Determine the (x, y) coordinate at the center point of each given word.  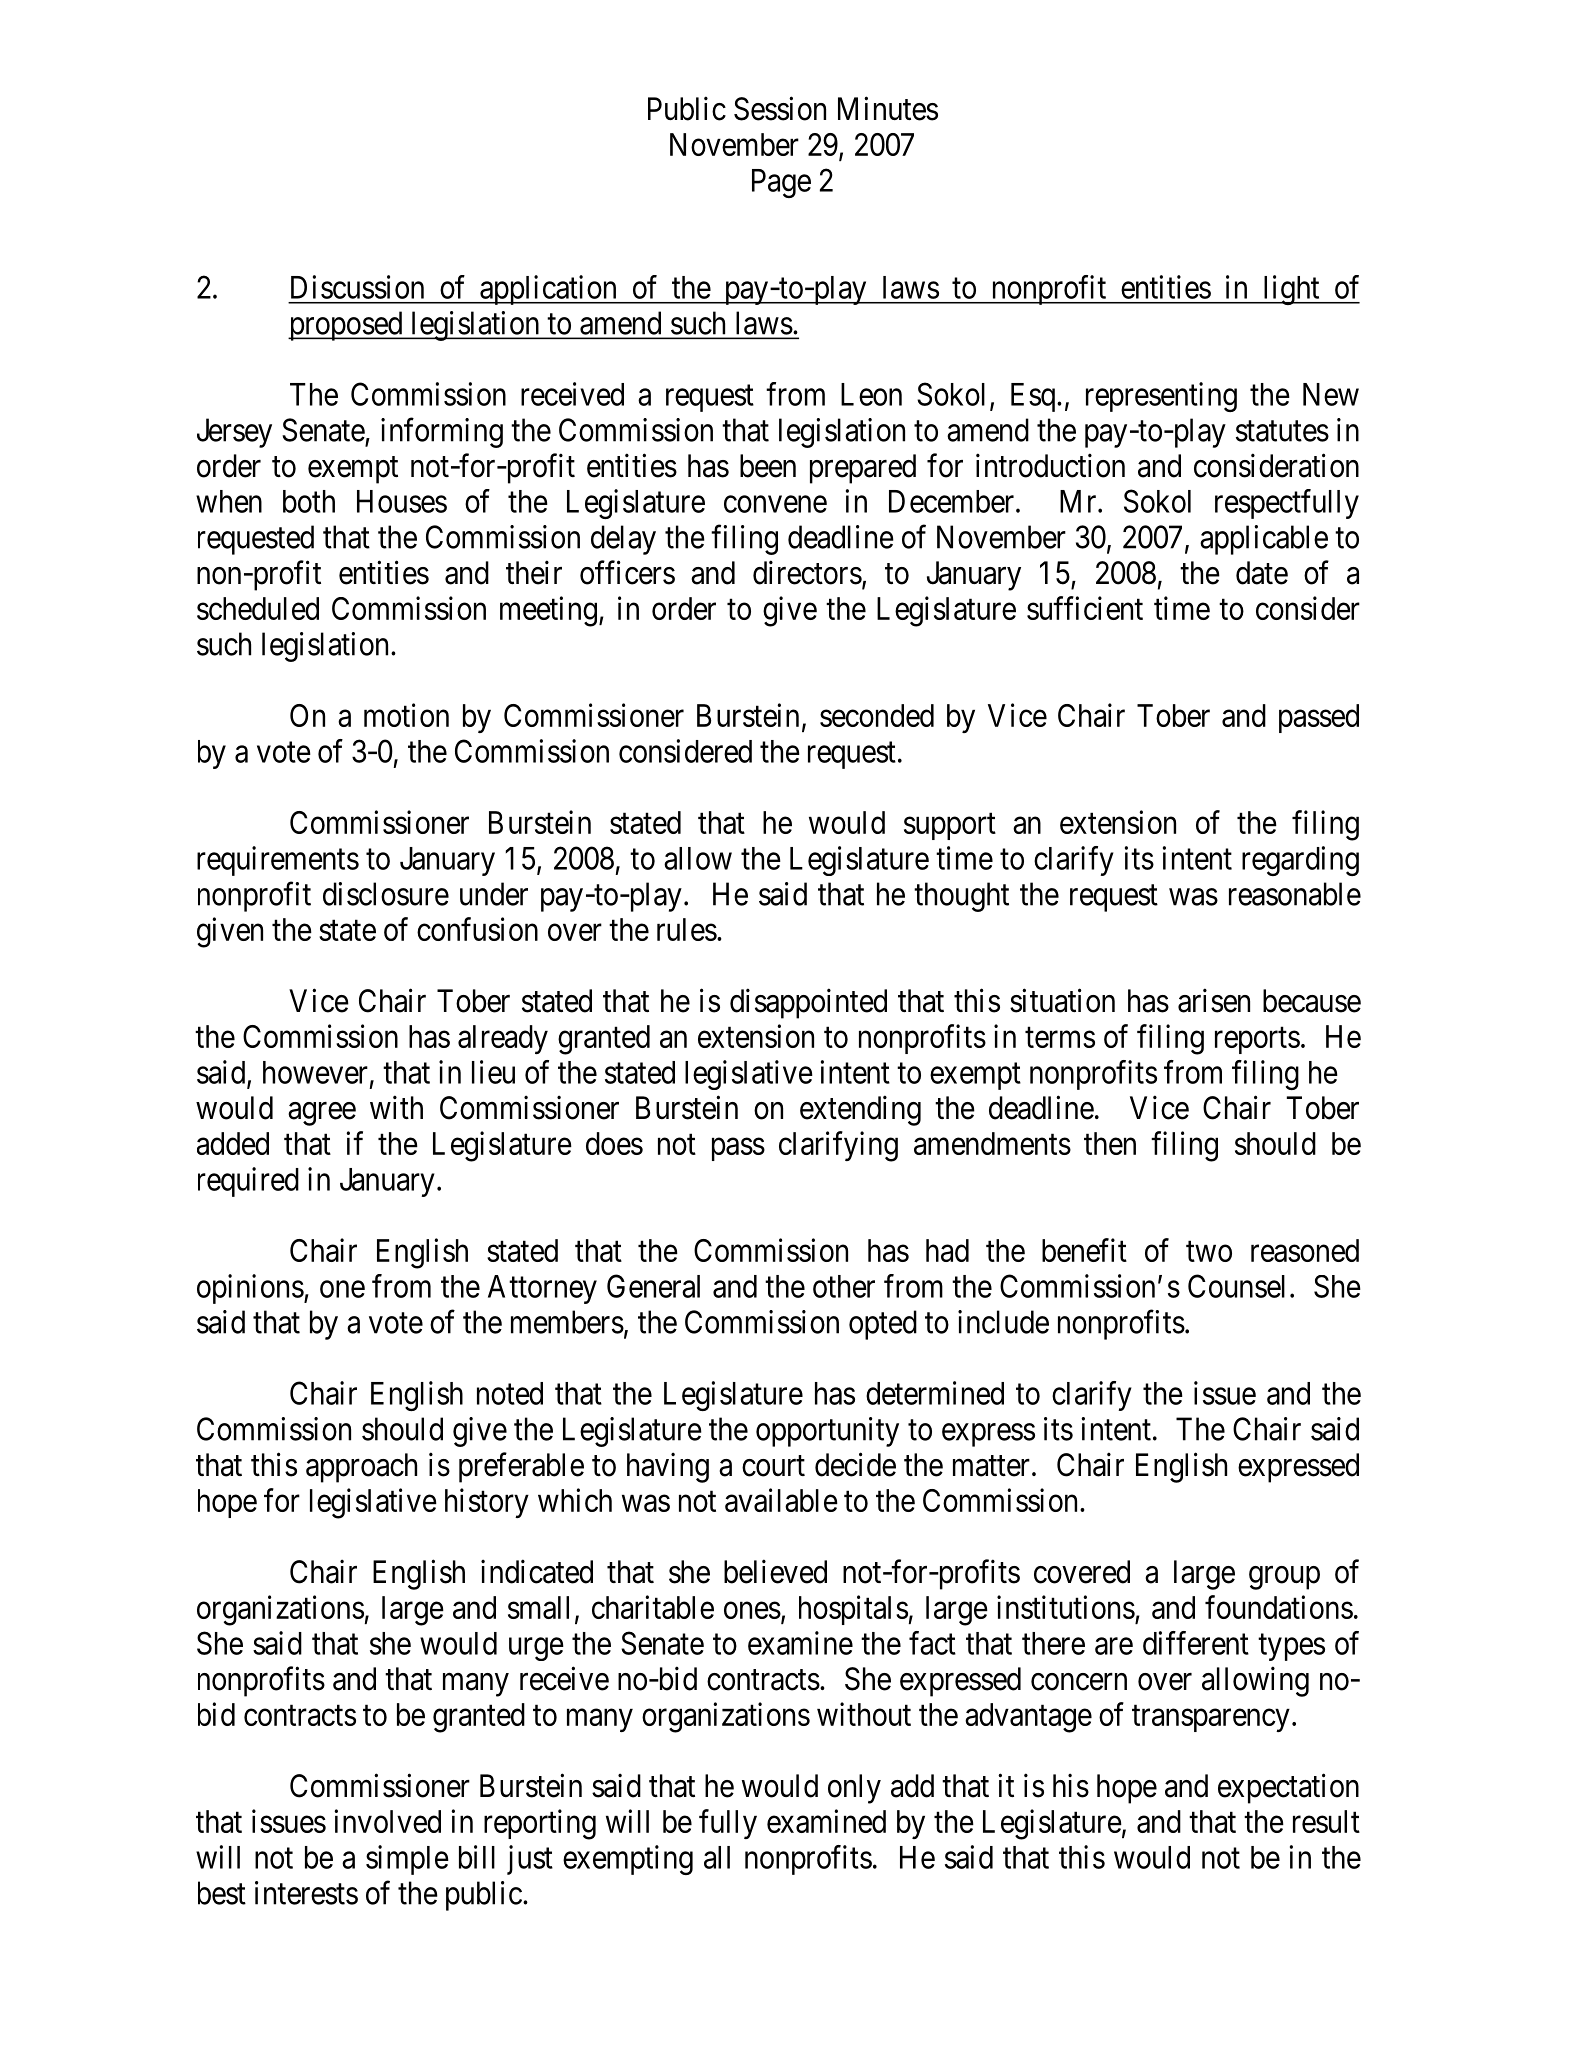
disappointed (808, 1003)
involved (387, 1821)
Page (781, 183)
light (1291, 290)
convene (775, 504)
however (315, 1072)
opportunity (827, 1432)
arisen (1214, 1000)
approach (361, 1468)
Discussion (357, 287)
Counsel (1236, 1286)
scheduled (258, 608)
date (1262, 573)
